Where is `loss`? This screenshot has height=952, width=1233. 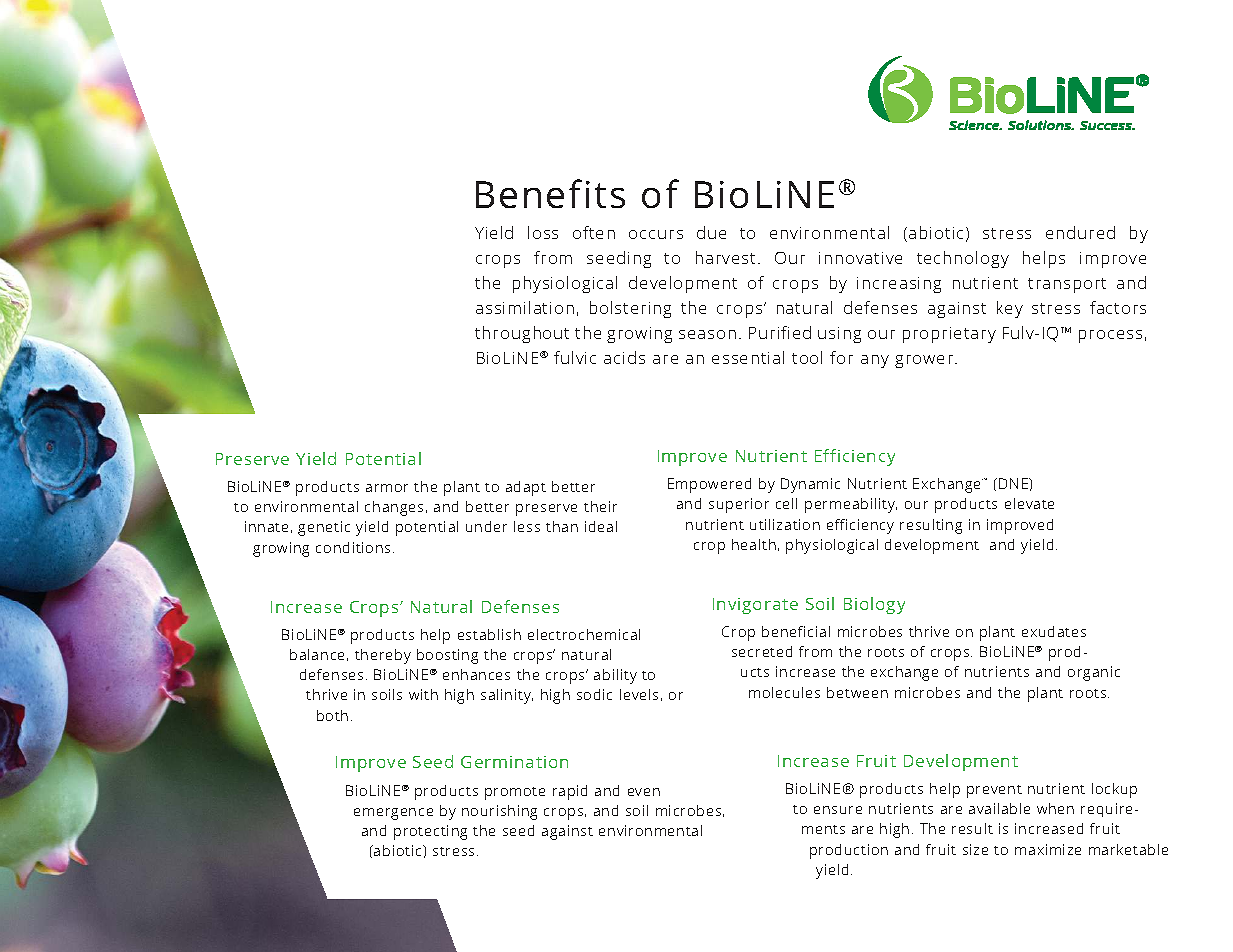 loss is located at coordinates (543, 232).
